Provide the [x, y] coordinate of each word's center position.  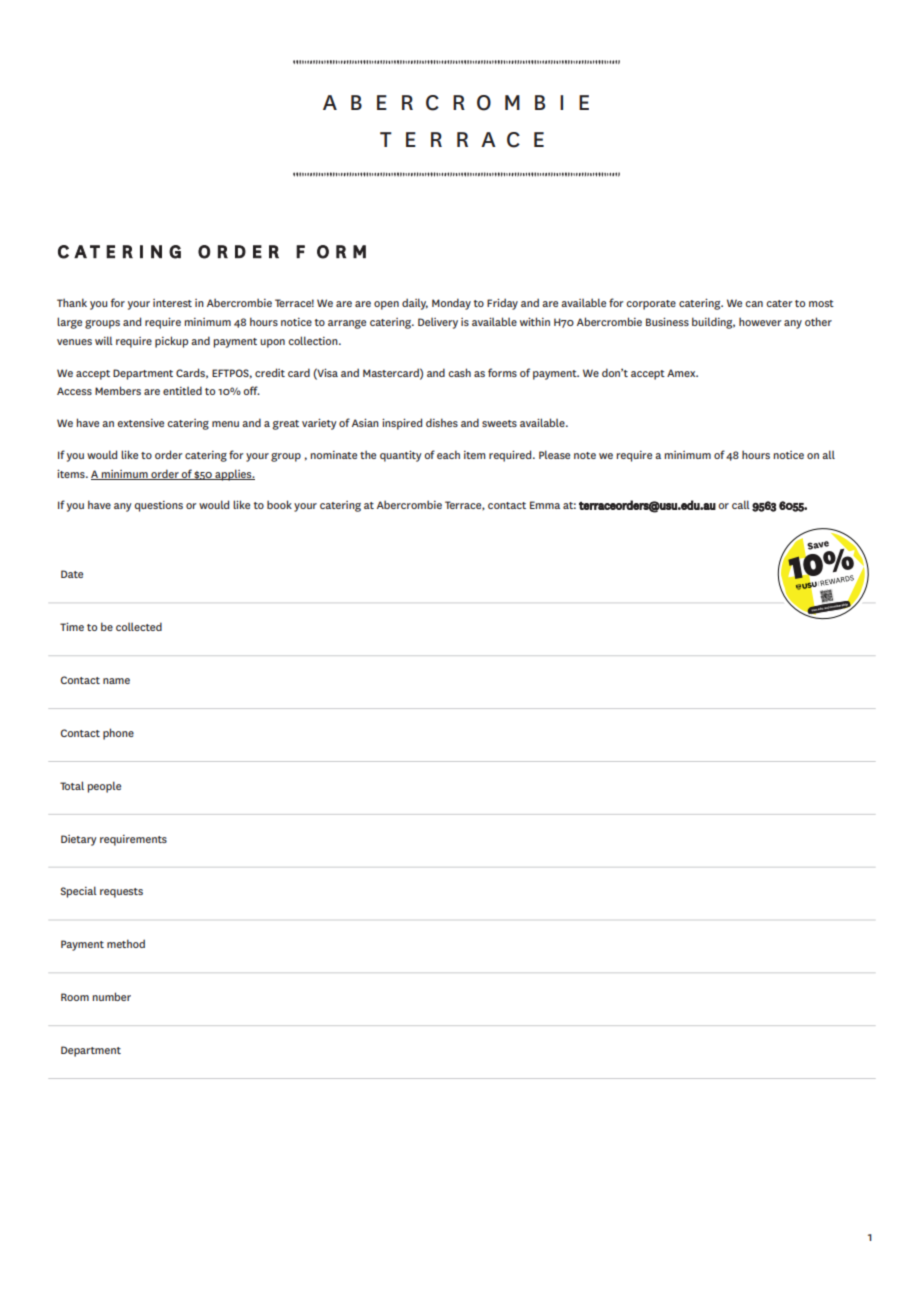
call [741, 504]
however [760, 321]
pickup [171, 342]
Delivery [438, 323]
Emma [545, 505]
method [126, 943]
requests [121, 893]
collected [139, 626]
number [112, 996]
